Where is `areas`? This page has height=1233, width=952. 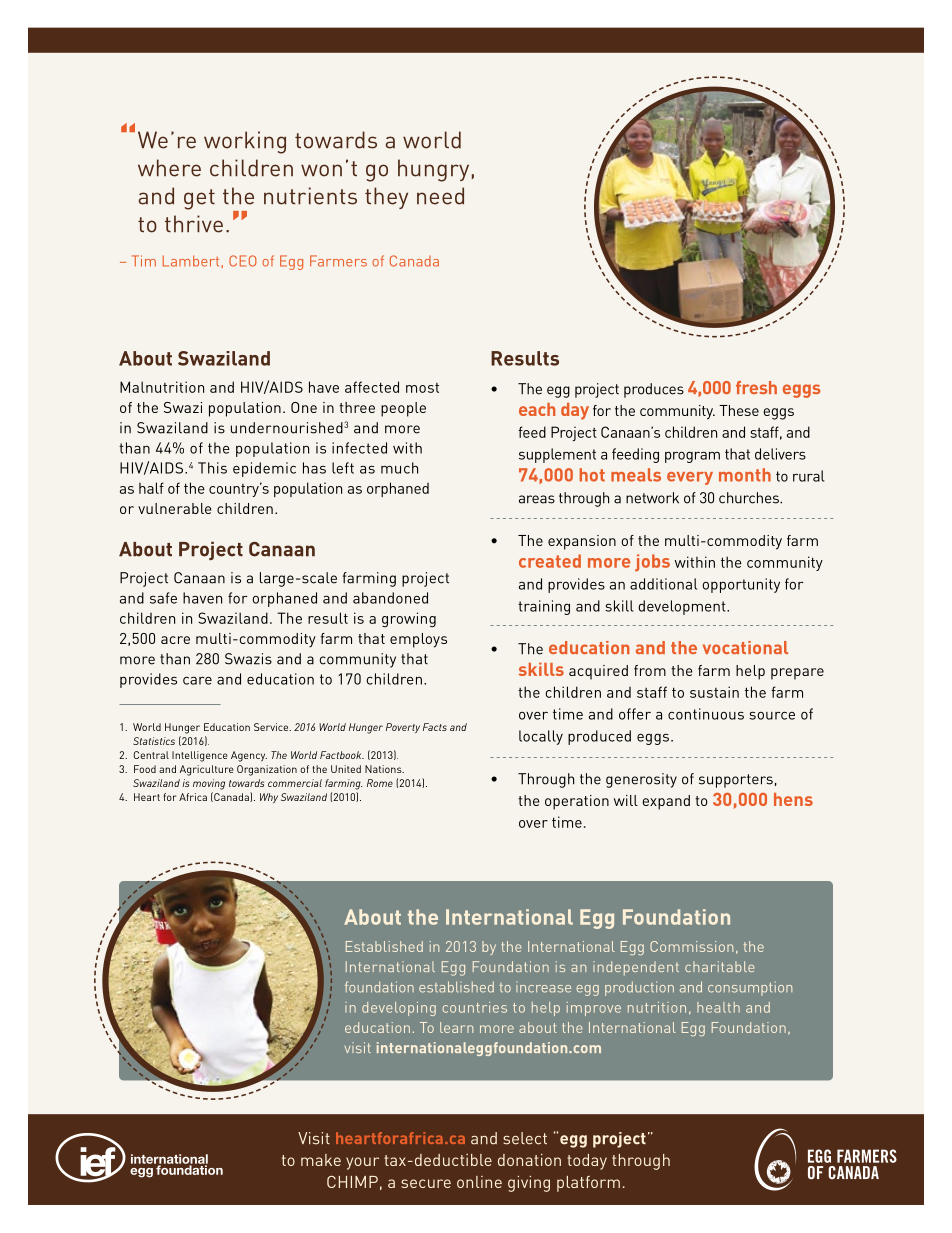
areas is located at coordinates (537, 499).
